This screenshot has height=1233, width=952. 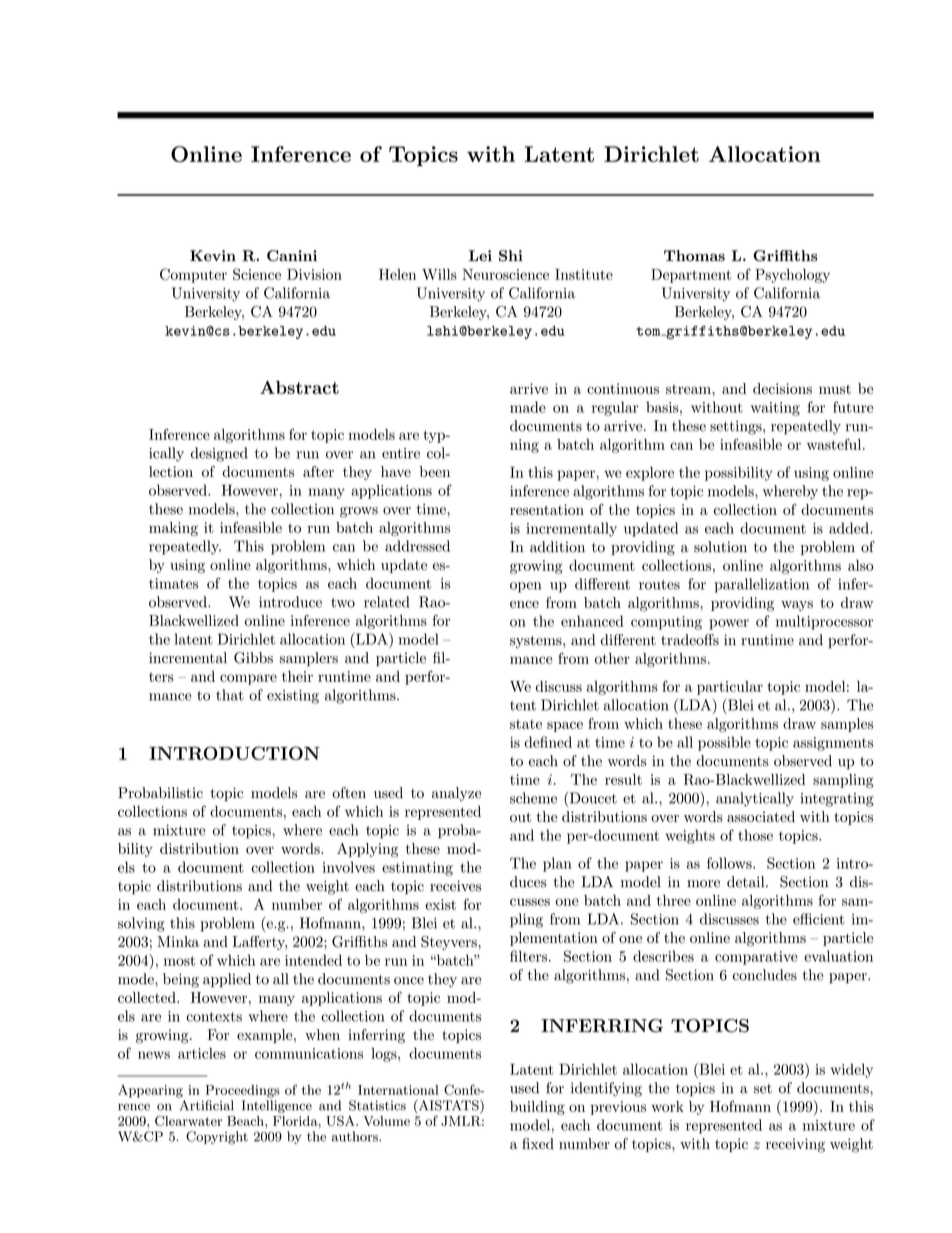 What do you see at coordinates (193, 275) in the screenshot?
I see `Computer` at bounding box center [193, 275].
